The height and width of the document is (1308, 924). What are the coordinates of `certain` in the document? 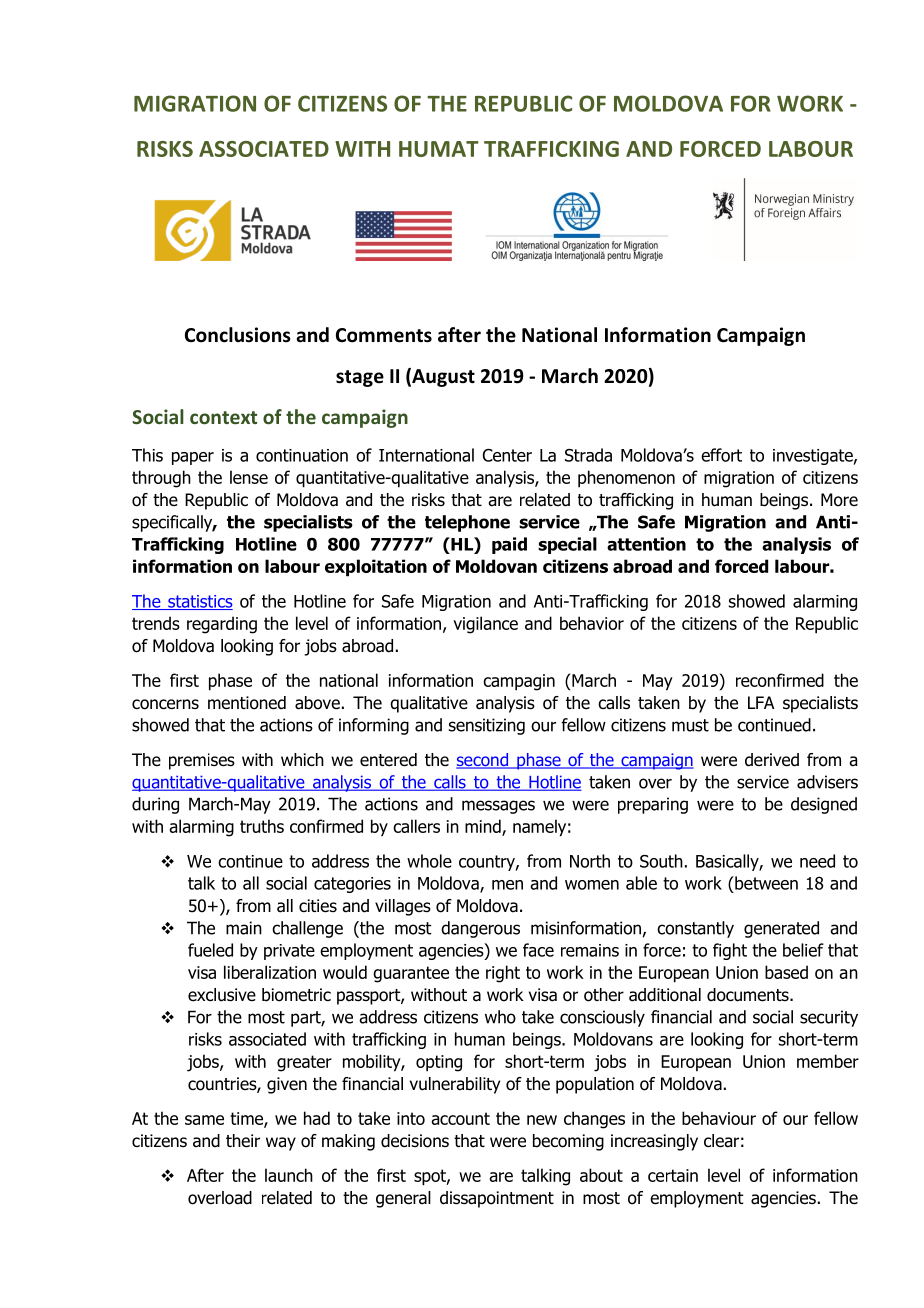 It's located at (673, 1175).
